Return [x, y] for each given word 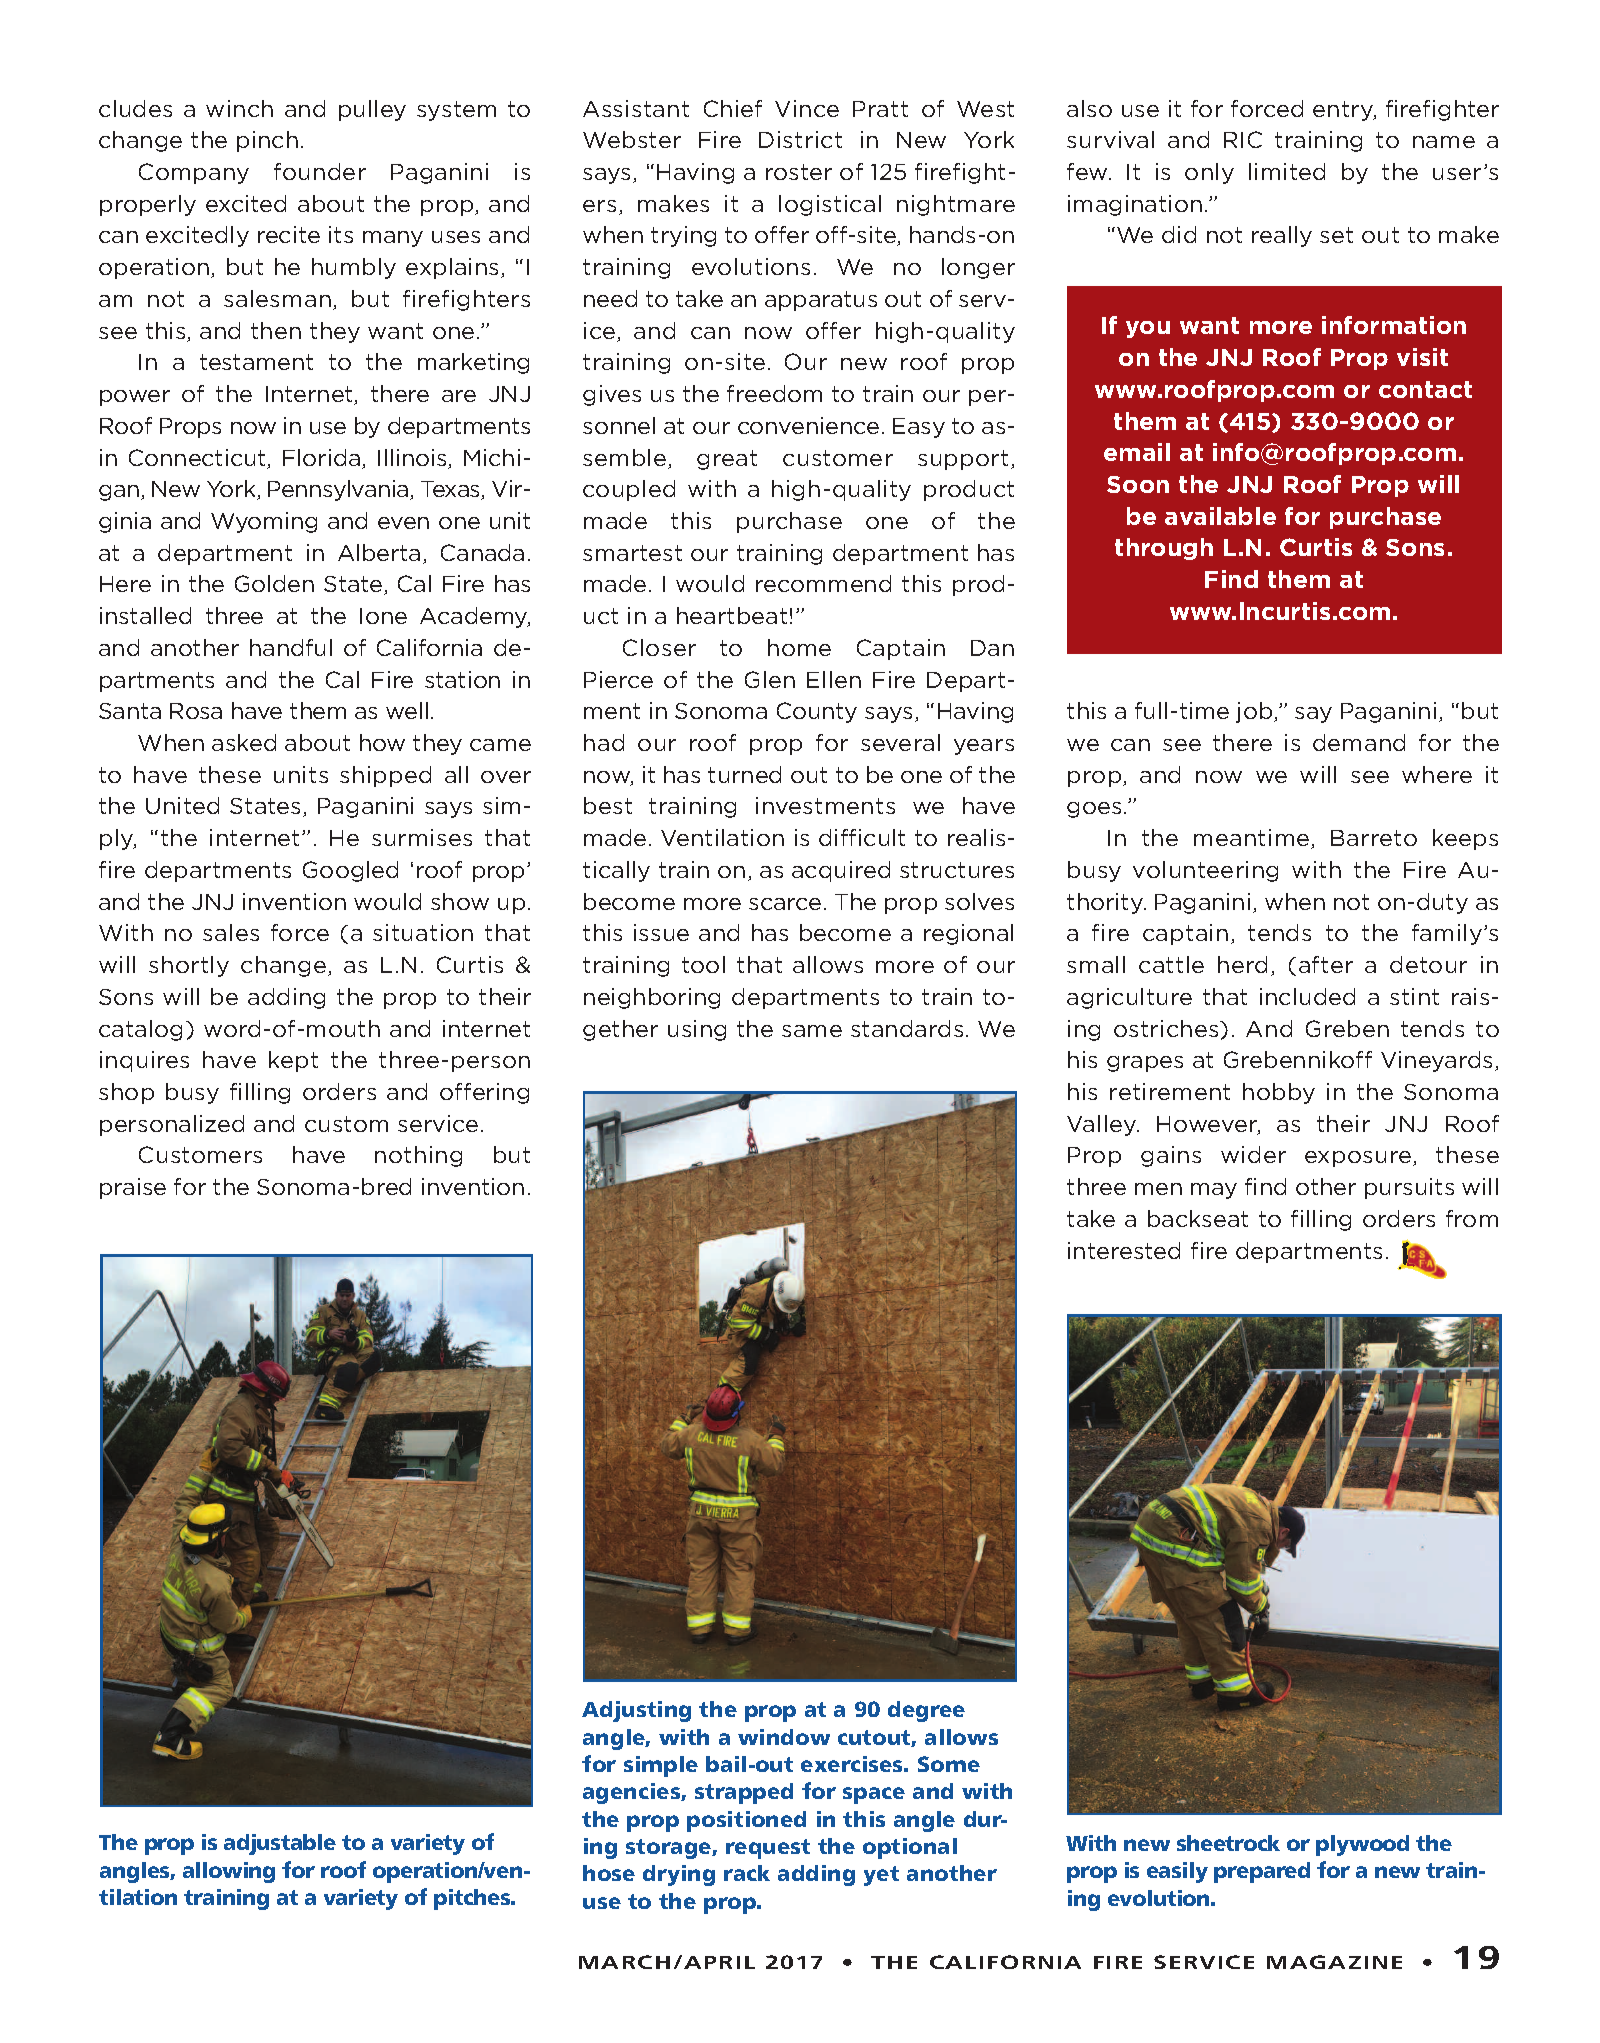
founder [320, 171]
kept [293, 1061]
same [812, 1031]
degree [926, 1711]
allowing [229, 1872]
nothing [418, 1156]
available [1220, 516]
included [1307, 996]
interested [1124, 1250]
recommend [823, 583]
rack [747, 1873]
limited [1287, 171]
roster [799, 172]
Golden [274, 583]
